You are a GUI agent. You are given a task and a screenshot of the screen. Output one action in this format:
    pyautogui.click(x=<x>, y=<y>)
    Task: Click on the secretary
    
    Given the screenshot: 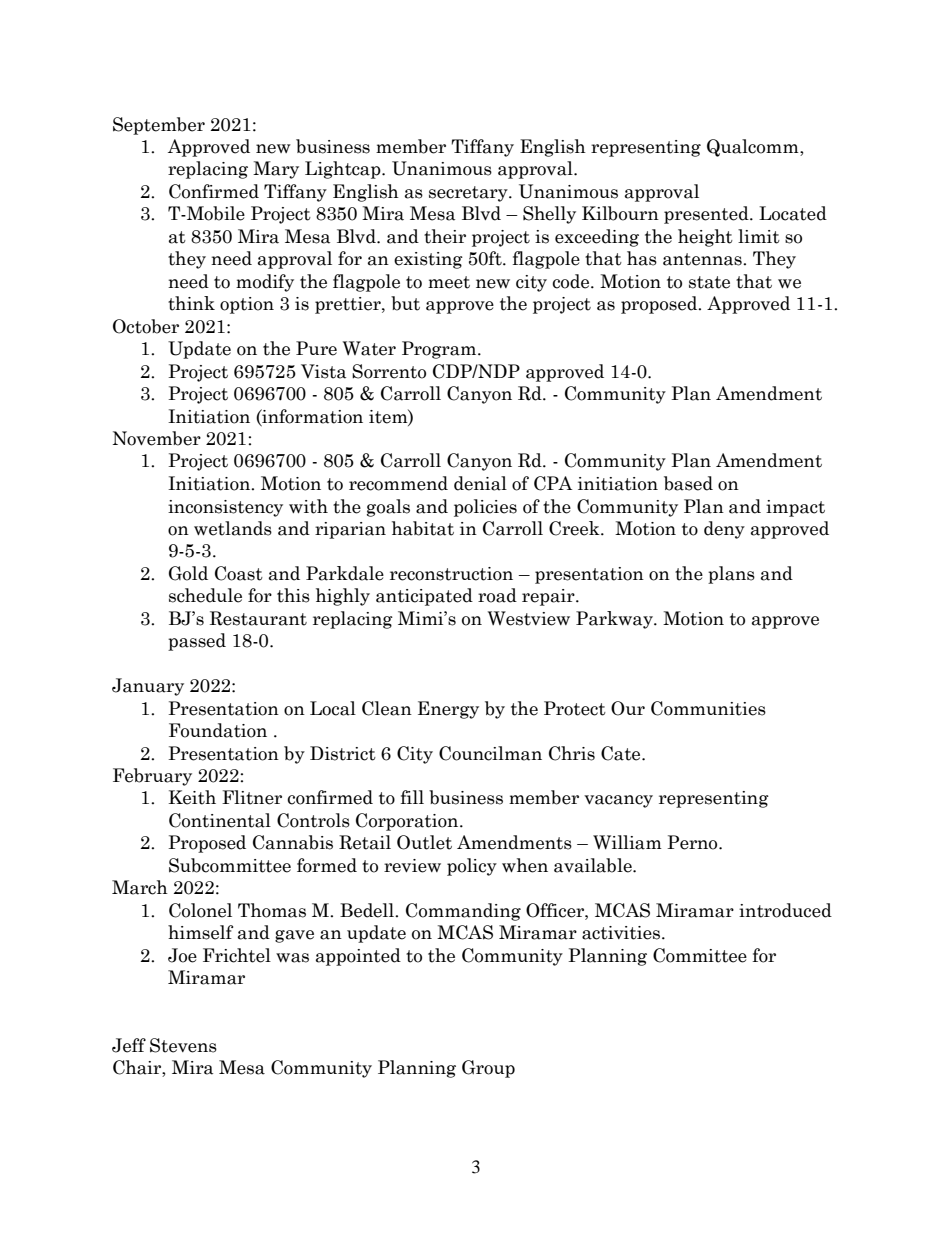 What is the action you would take?
    pyautogui.click(x=469, y=194)
